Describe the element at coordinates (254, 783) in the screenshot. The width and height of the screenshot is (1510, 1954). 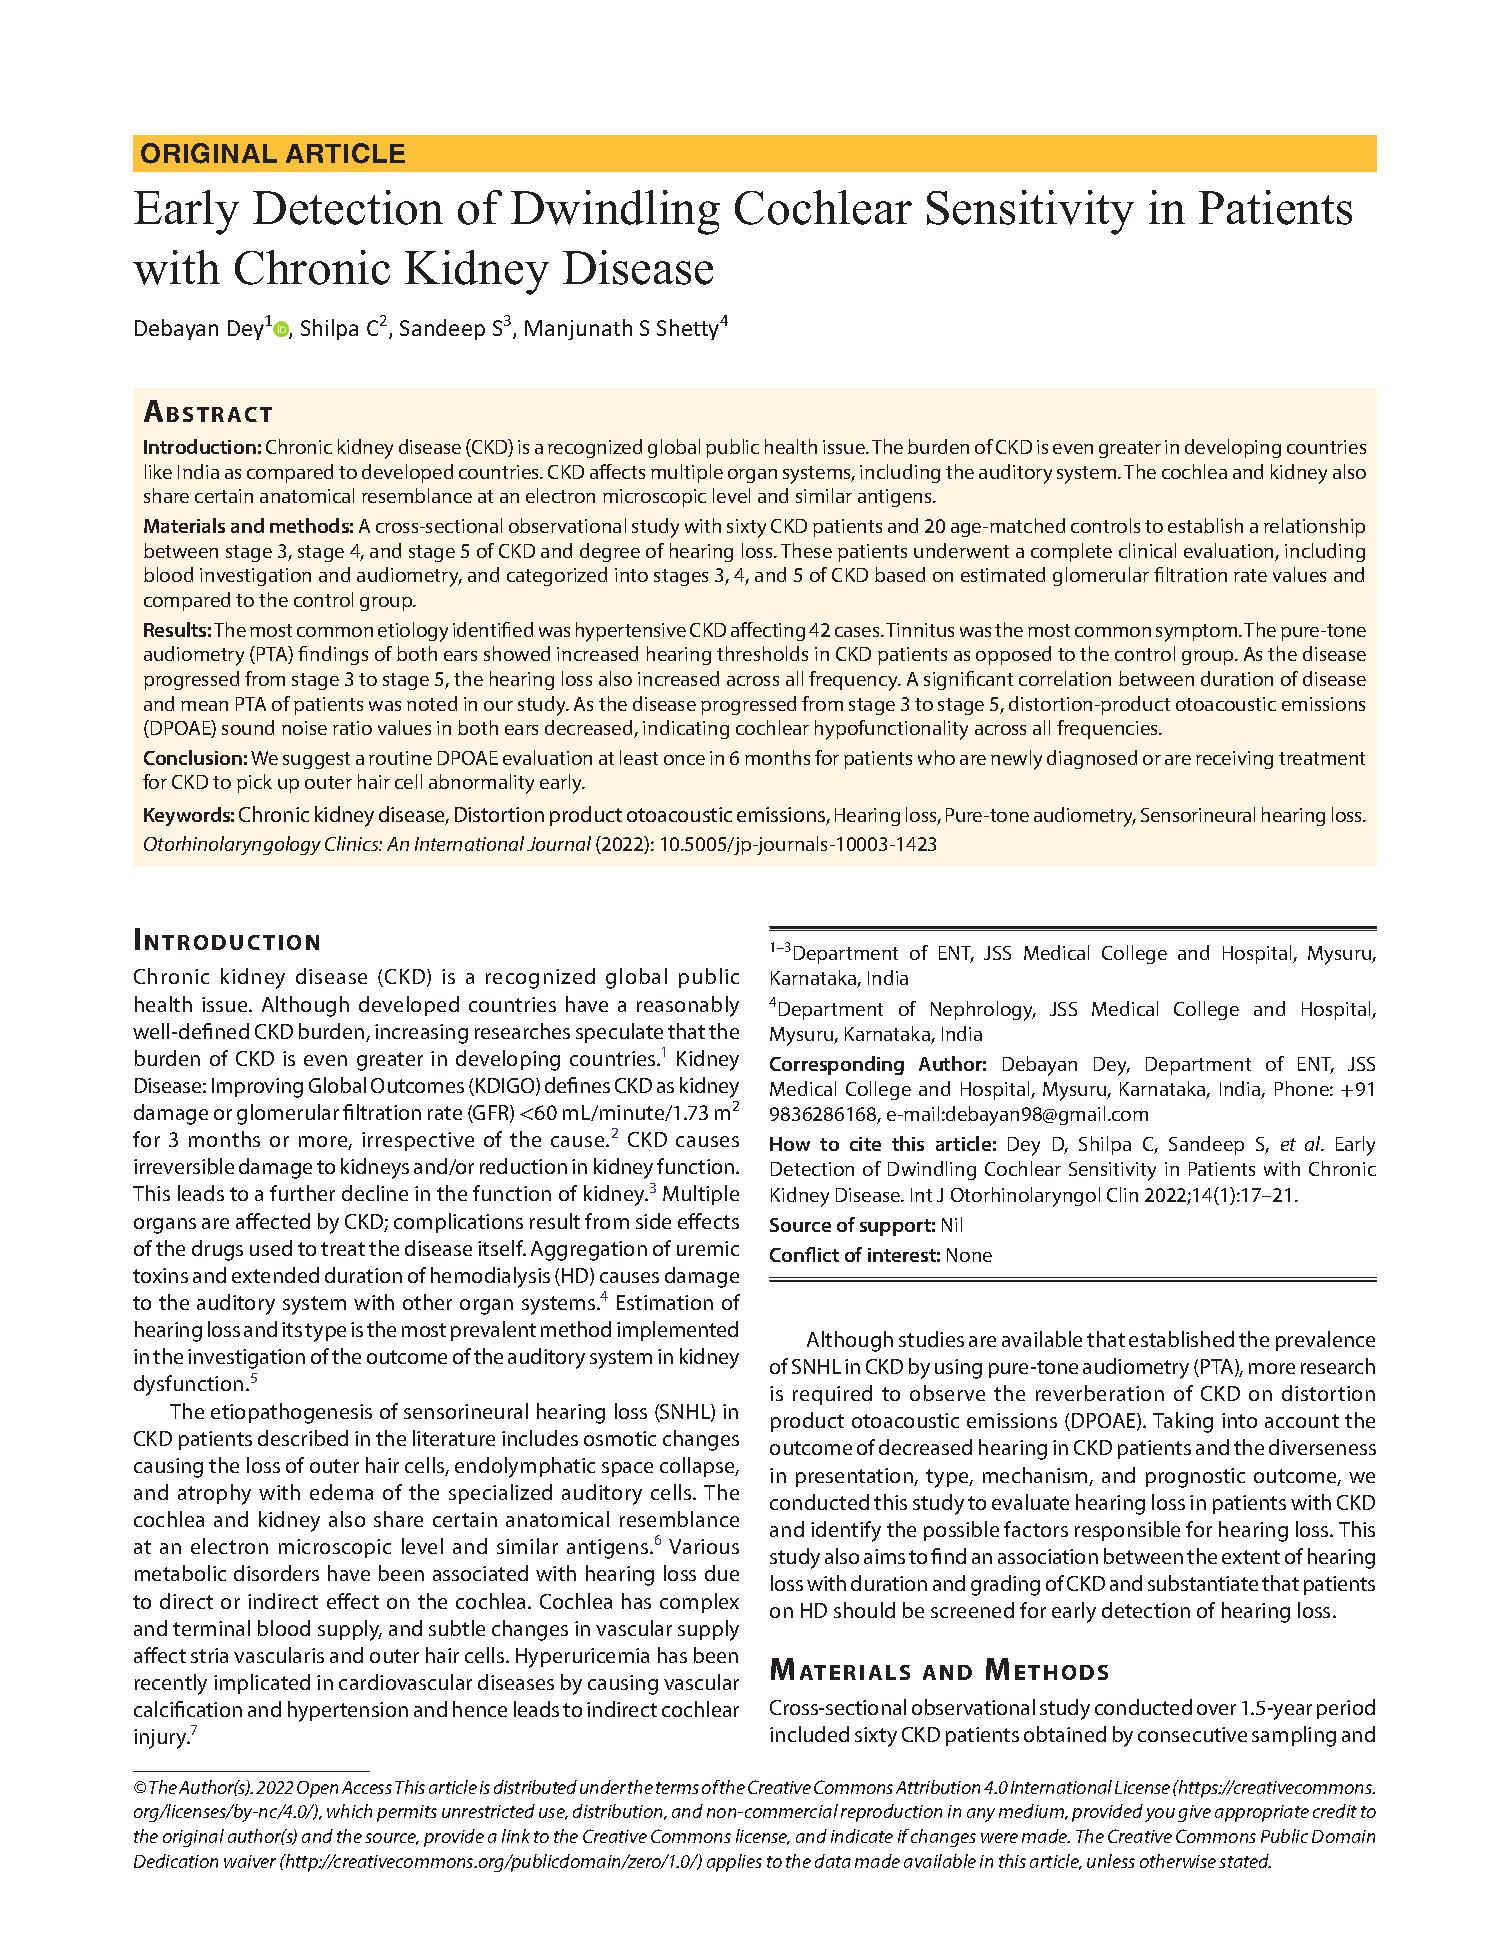
I see `pick` at that location.
